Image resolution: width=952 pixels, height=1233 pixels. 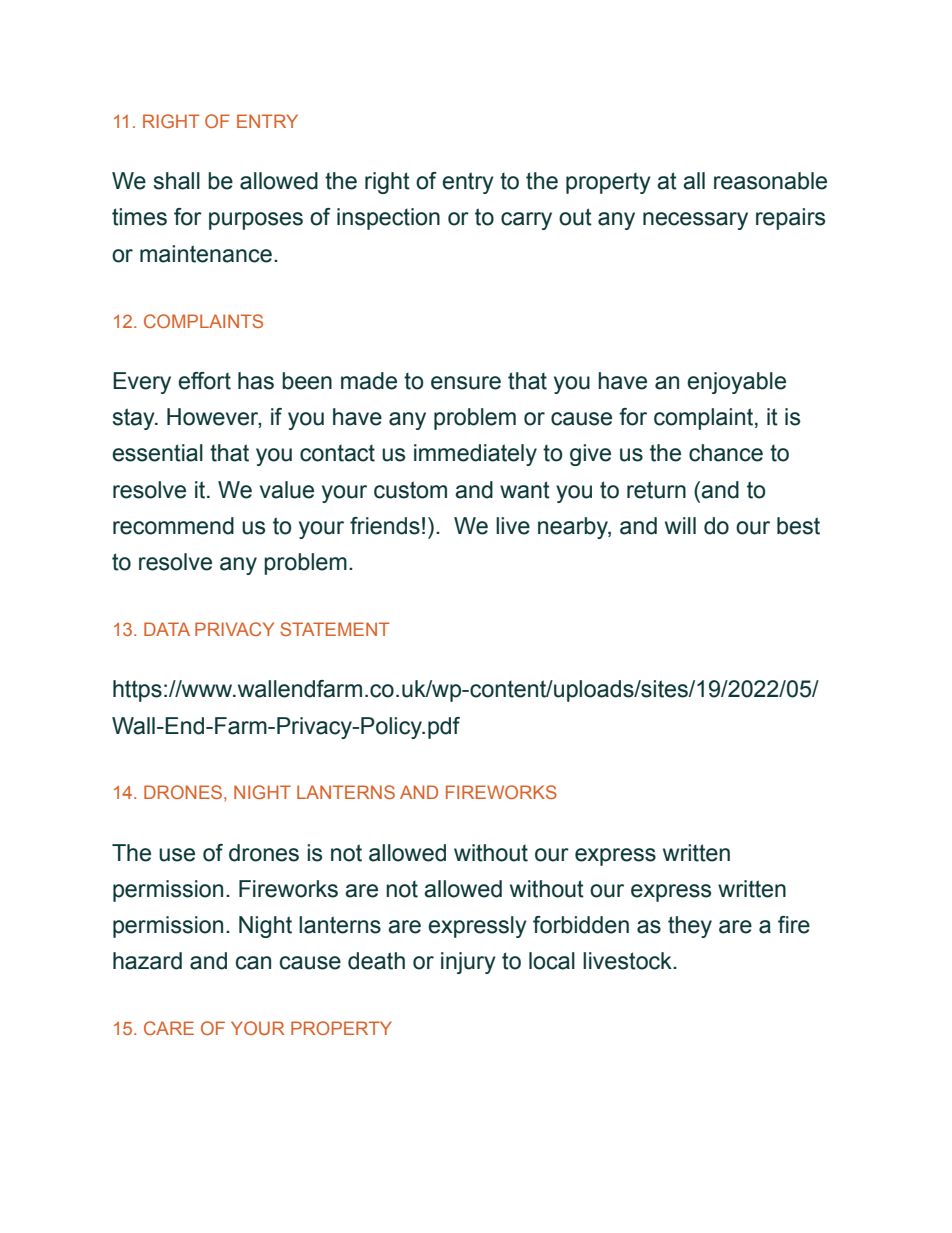 What do you see at coordinates (335, 629) in the screenshot?
I see `STATEMENT` at bounding box center [335, 629].
